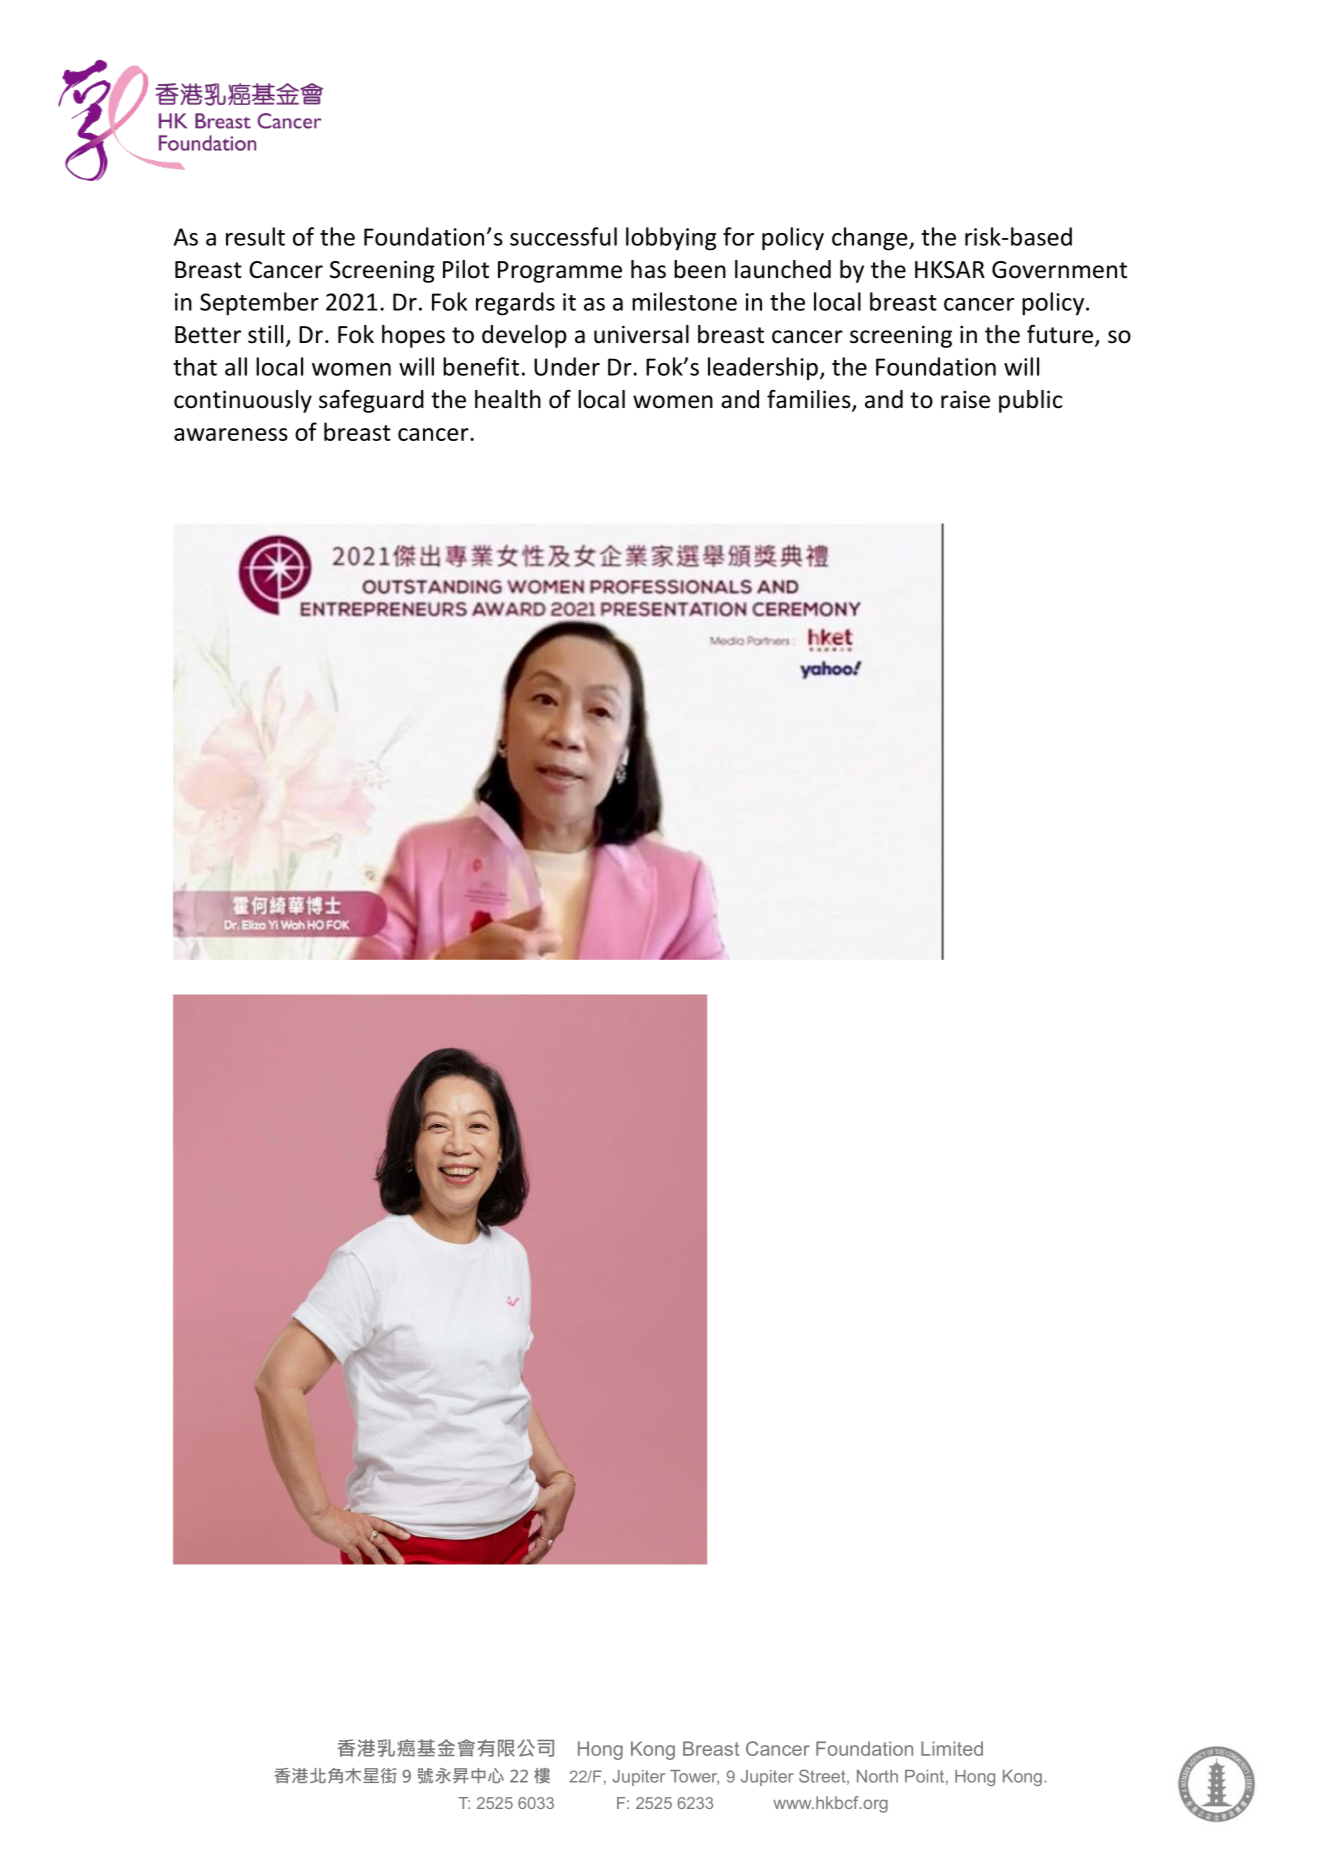  I want to click on HKSAR, so click(950, 270).
